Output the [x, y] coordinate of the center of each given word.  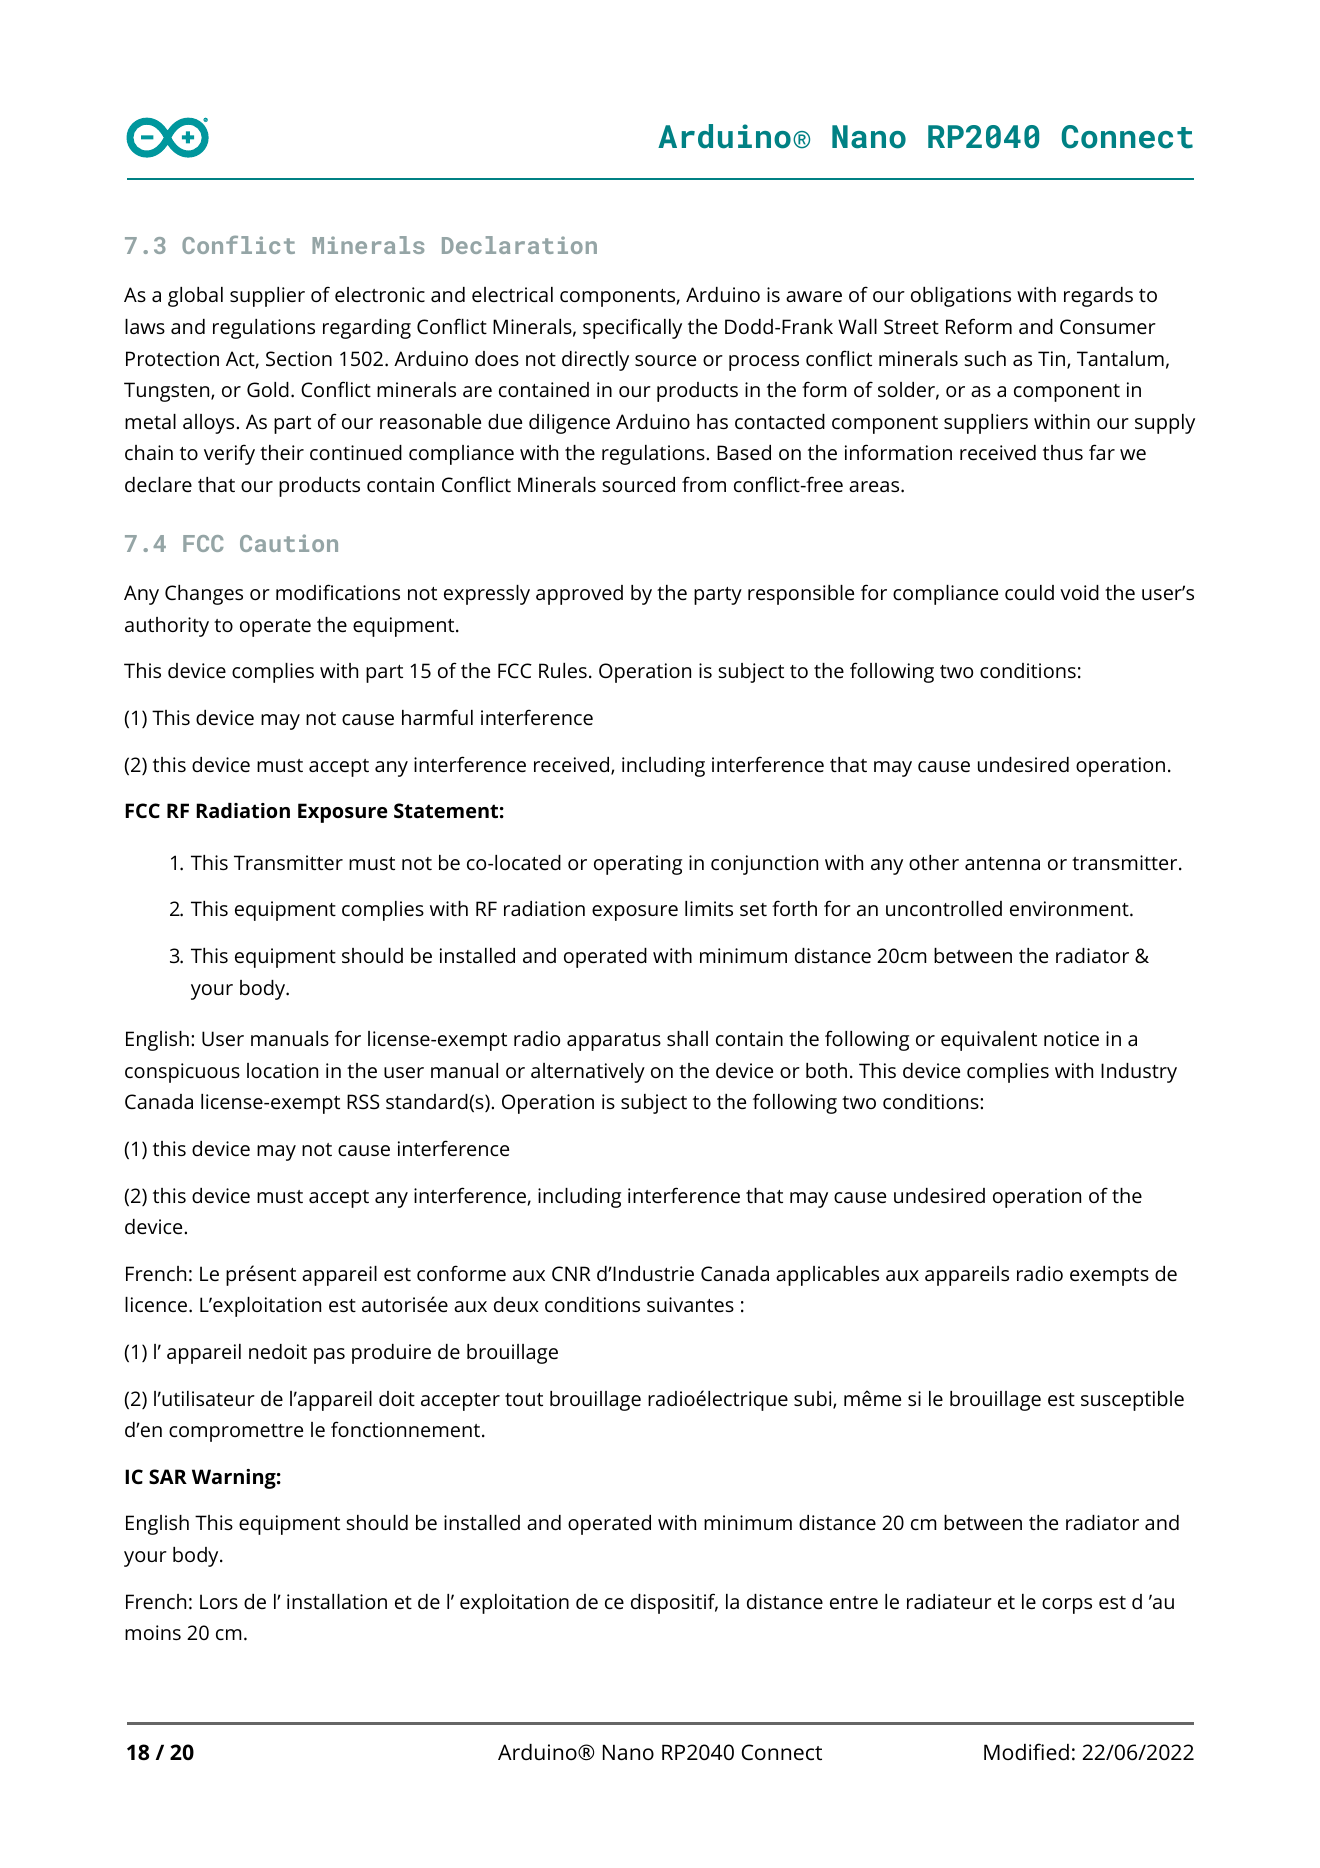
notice [1071, 1038]
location [282, 1070]
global [195, 297]
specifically [632, 328]
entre [854, 1602]
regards [1098, 297]
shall [687, 1038]
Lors [219, 1601]
